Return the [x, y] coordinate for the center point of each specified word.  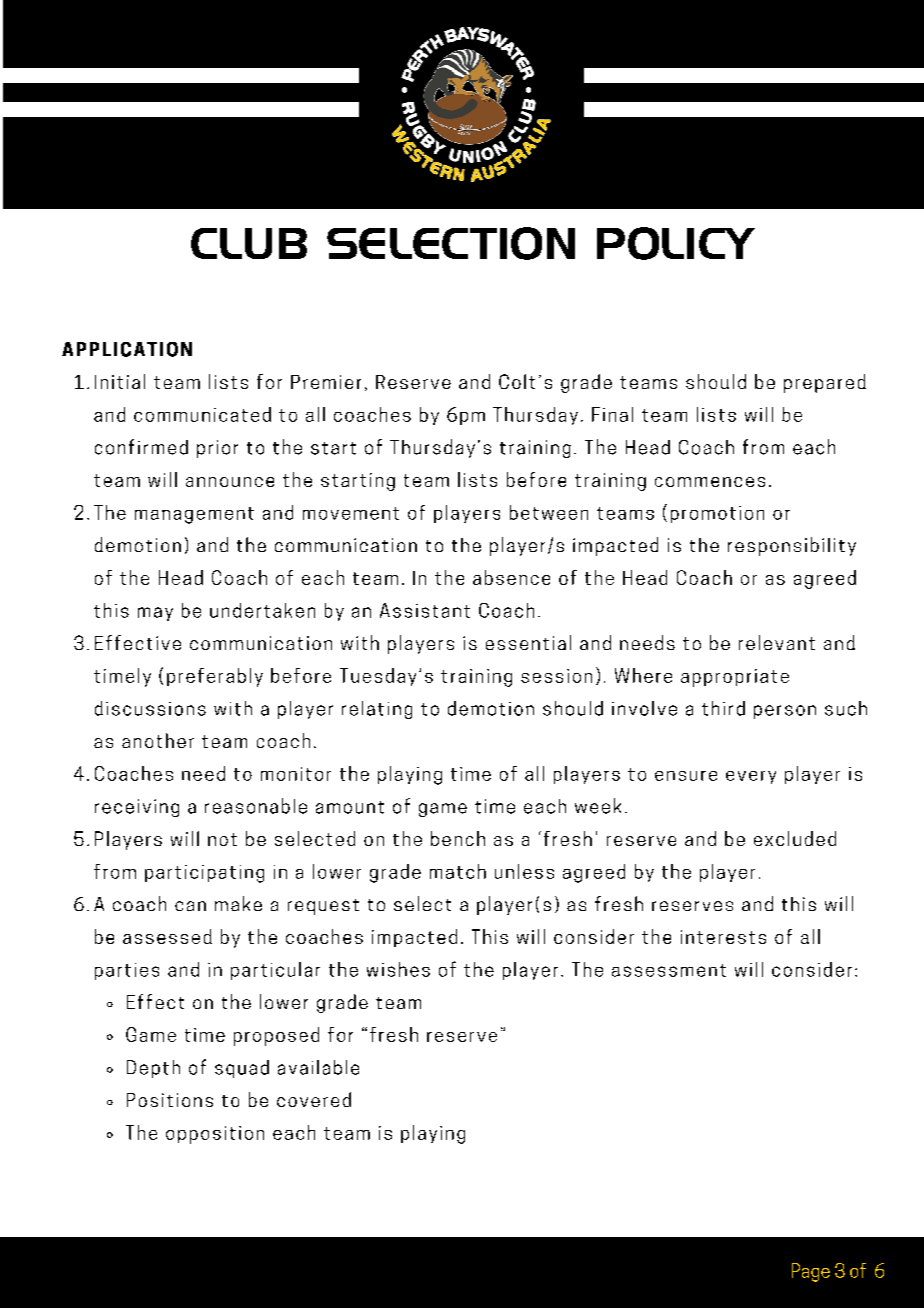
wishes [398, 969]
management [194, 515]
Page [811, 1272]
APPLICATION [127, 349]
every [751, 777]
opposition [215, 1135]
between [549, 512]
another [158, 740]
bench [458, 838]
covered [314, 1099]
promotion [717, 514]
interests [723, 937]
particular [275, 971]
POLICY [676, 243]
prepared [825, 383]
